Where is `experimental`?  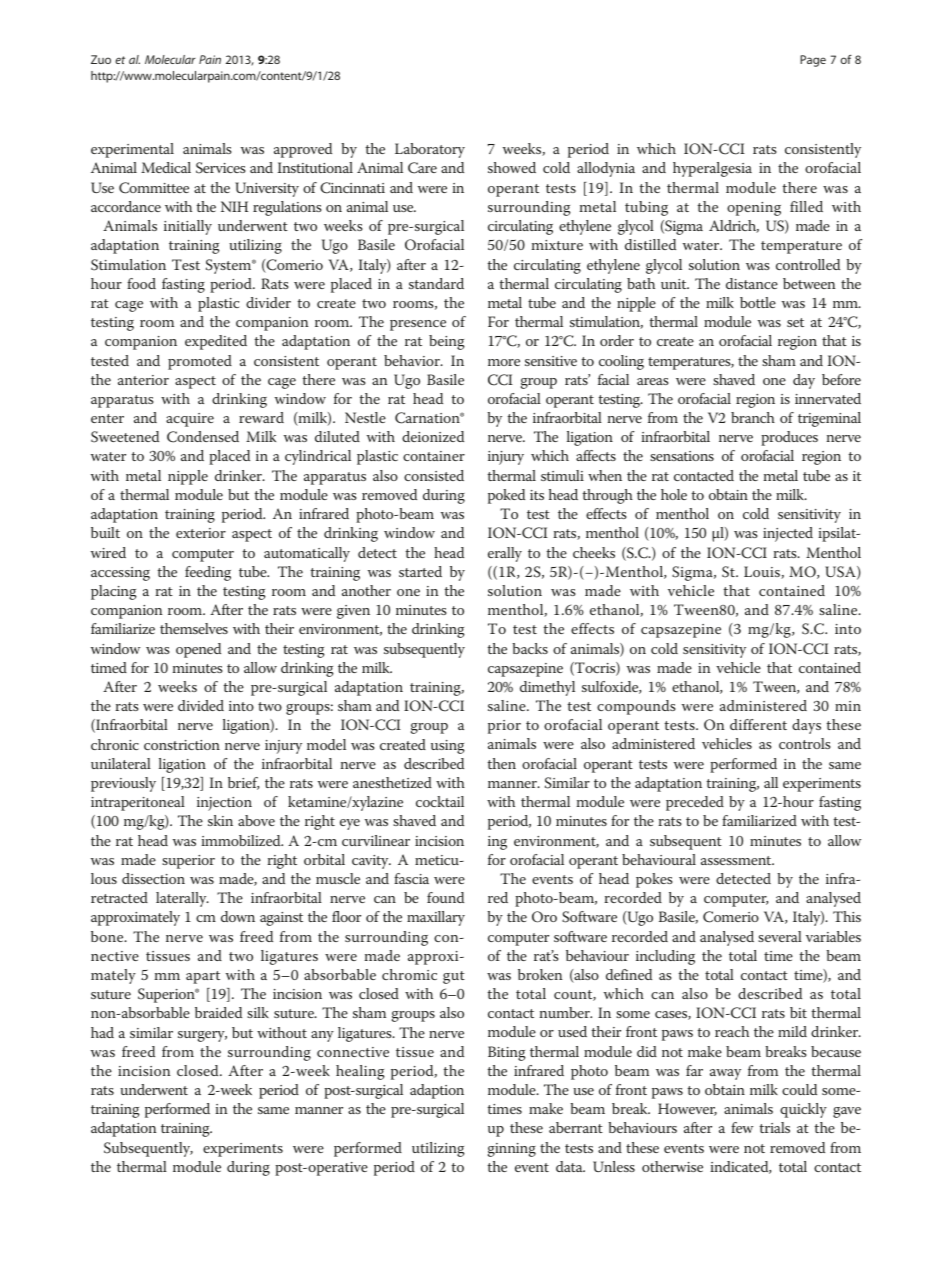 experimental is located at coordinates (132, 150).
